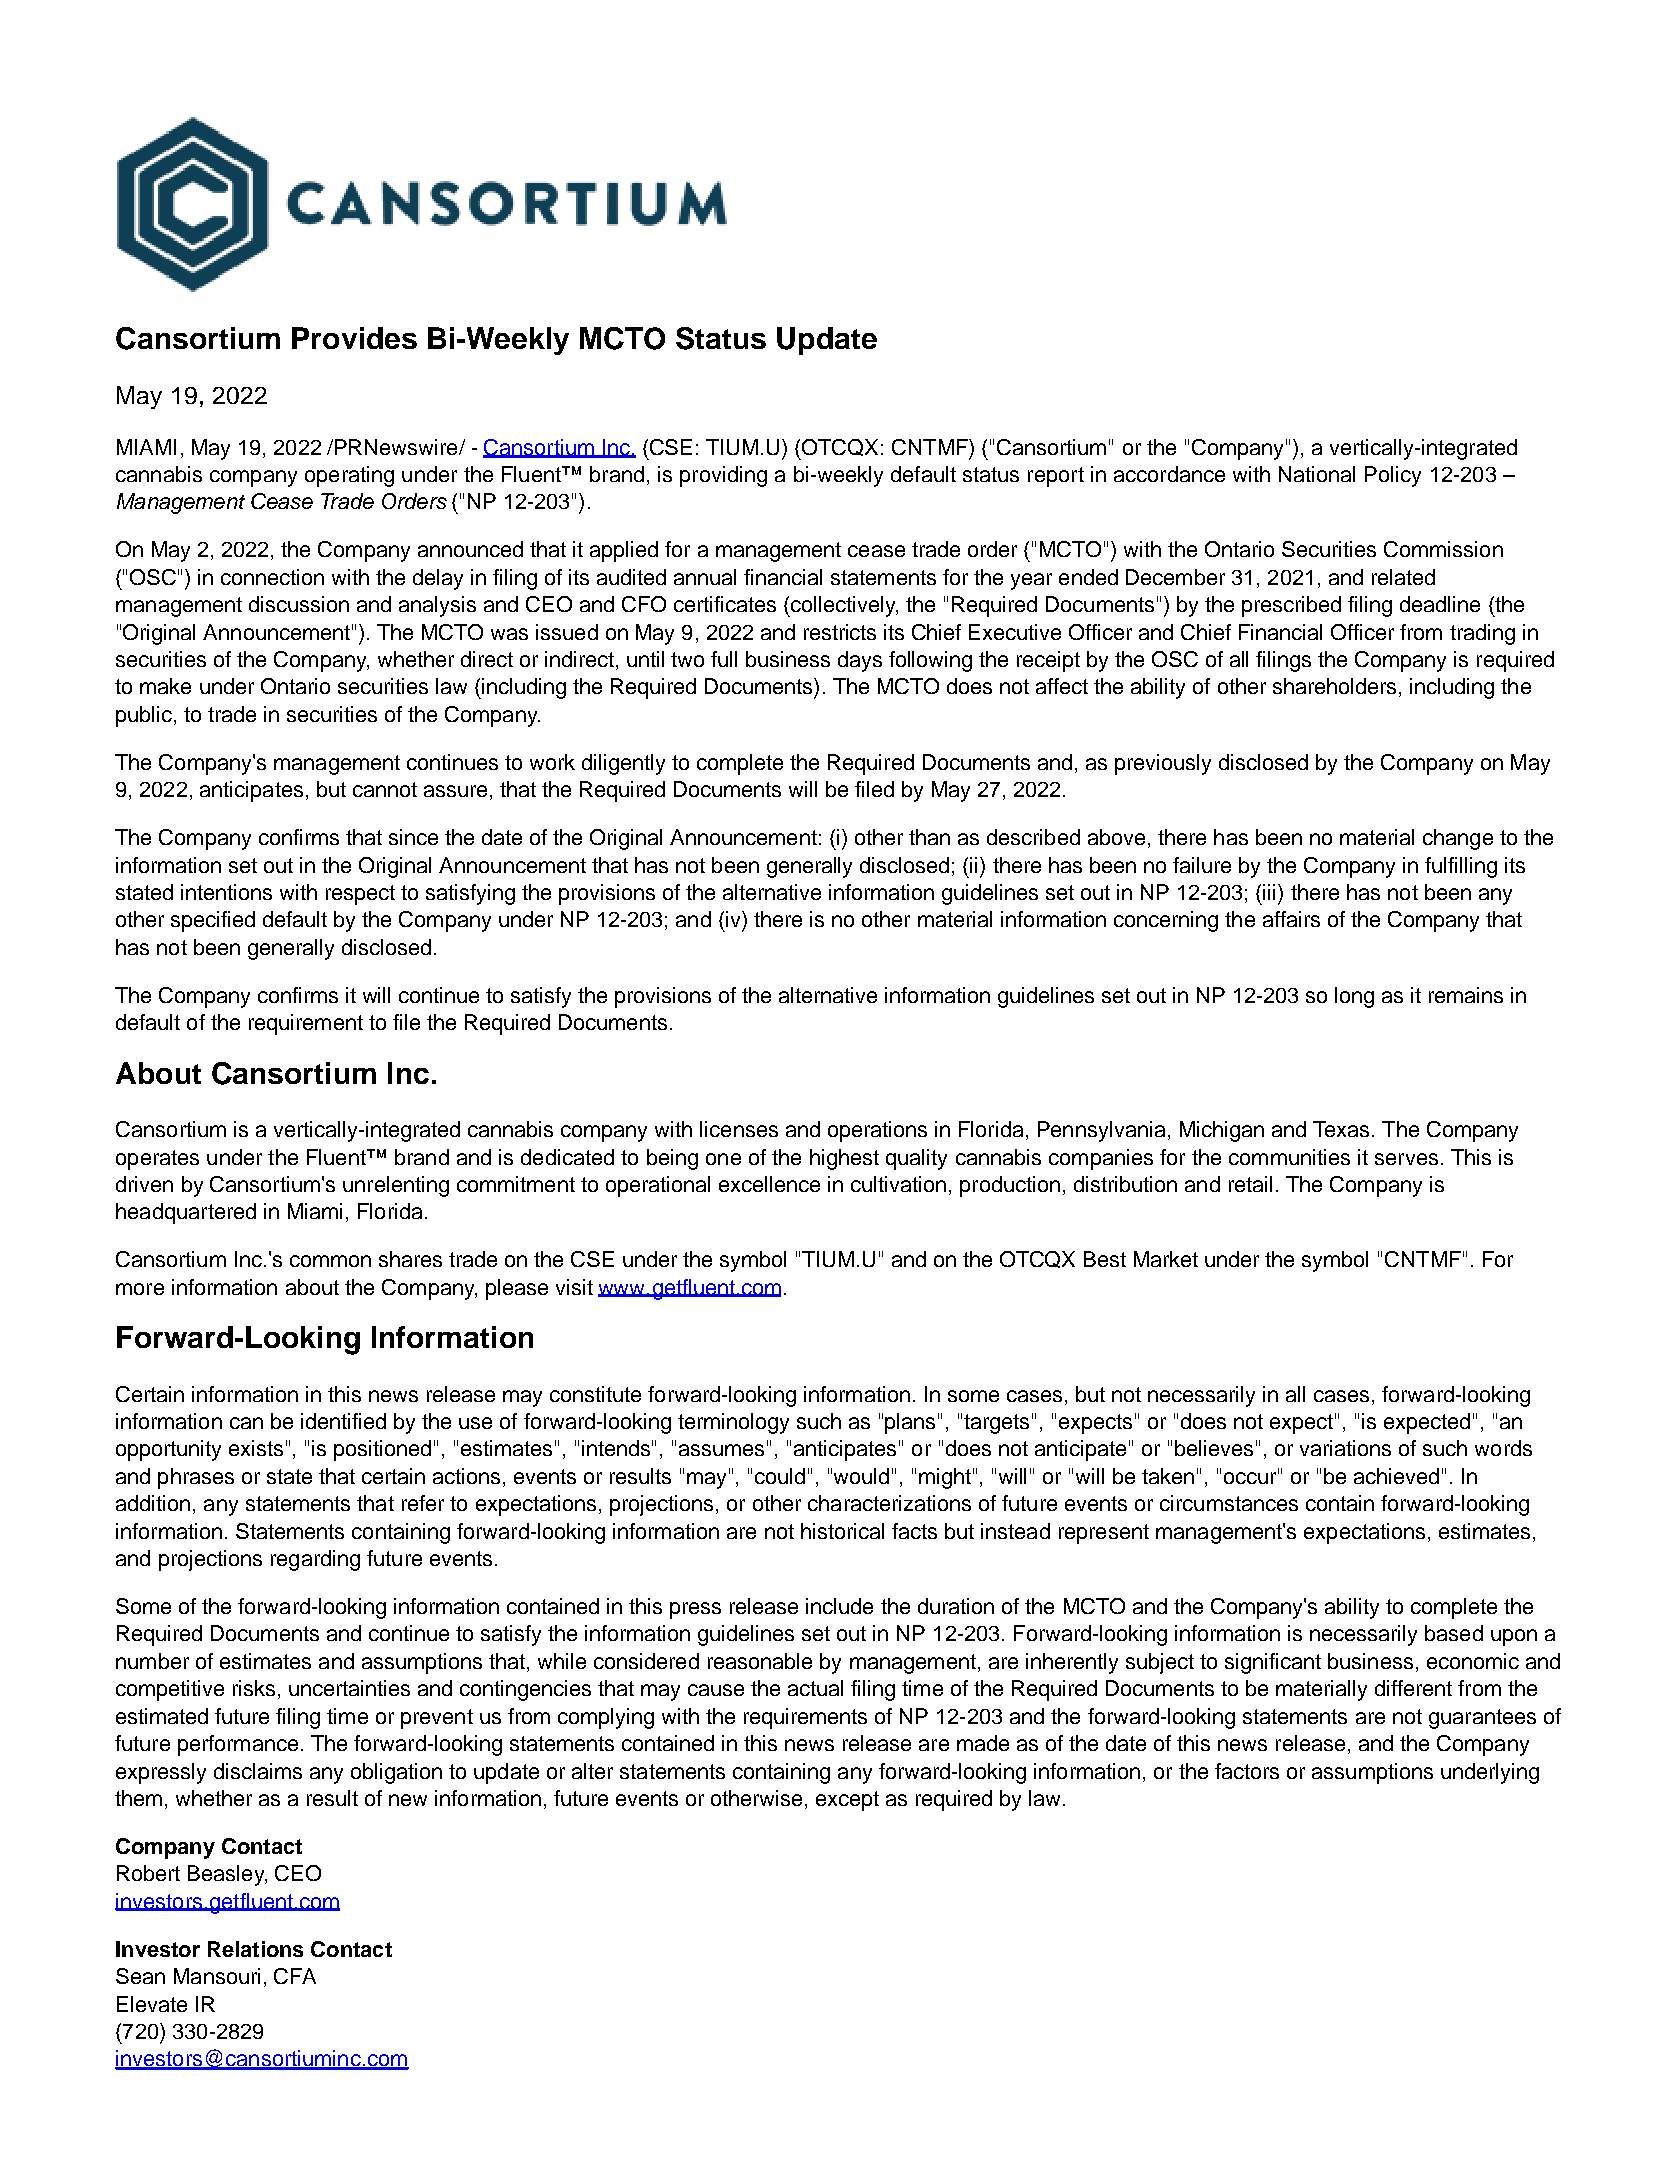 This image has width=1678, height=2171. Describe the element at coordinates (1317, 474) in the image. I see `National` at that location.
